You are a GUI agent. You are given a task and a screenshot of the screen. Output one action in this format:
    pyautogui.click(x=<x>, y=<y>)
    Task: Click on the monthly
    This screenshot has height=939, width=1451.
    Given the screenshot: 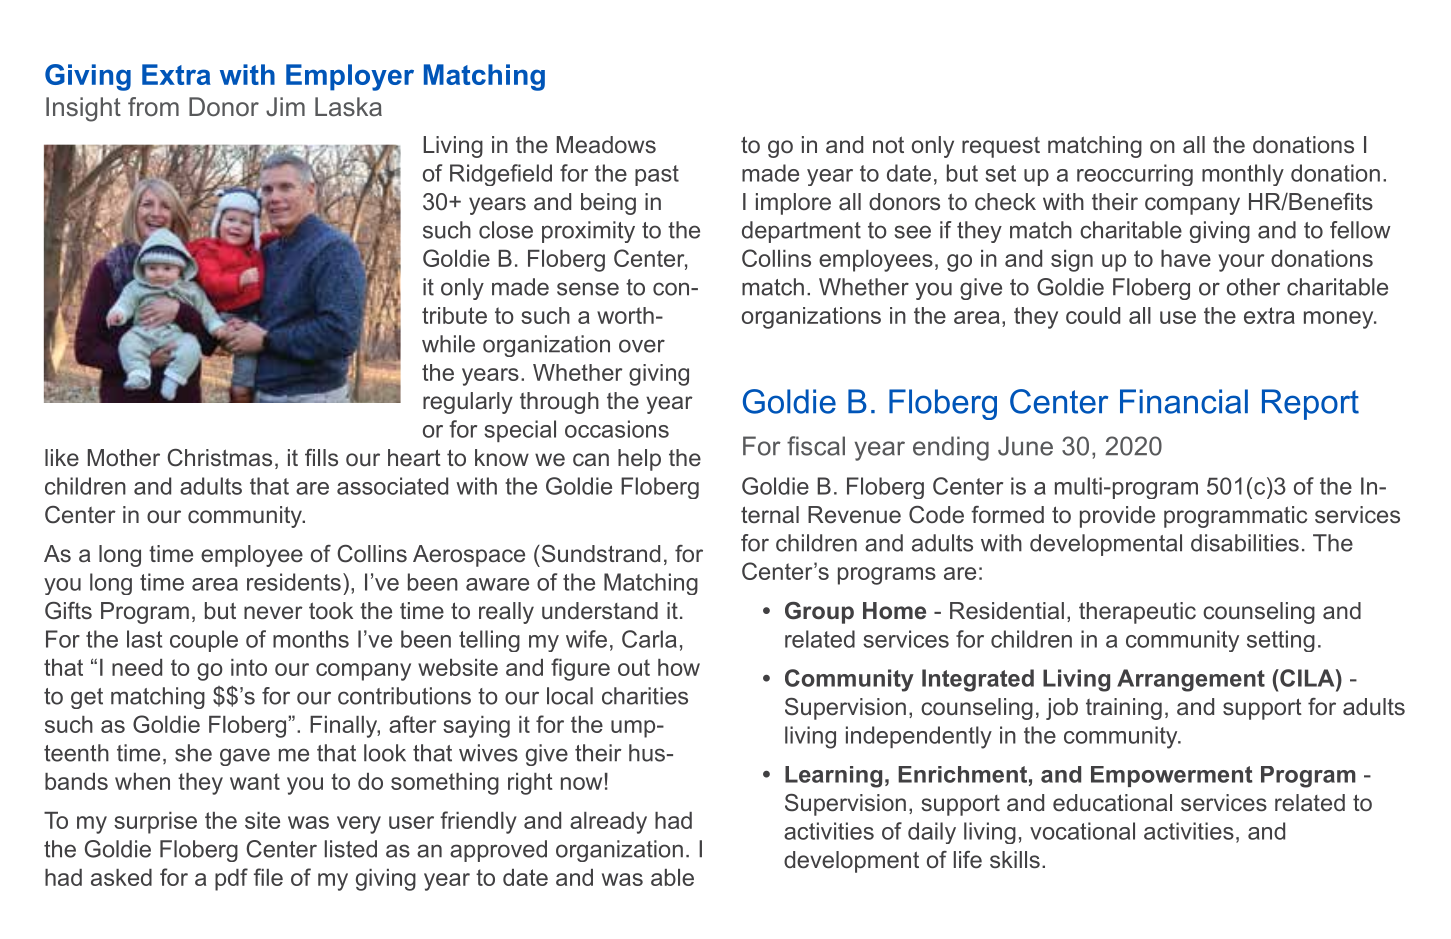 What is the action you would take?
    pyautogui.click(x=1243, y=175)
